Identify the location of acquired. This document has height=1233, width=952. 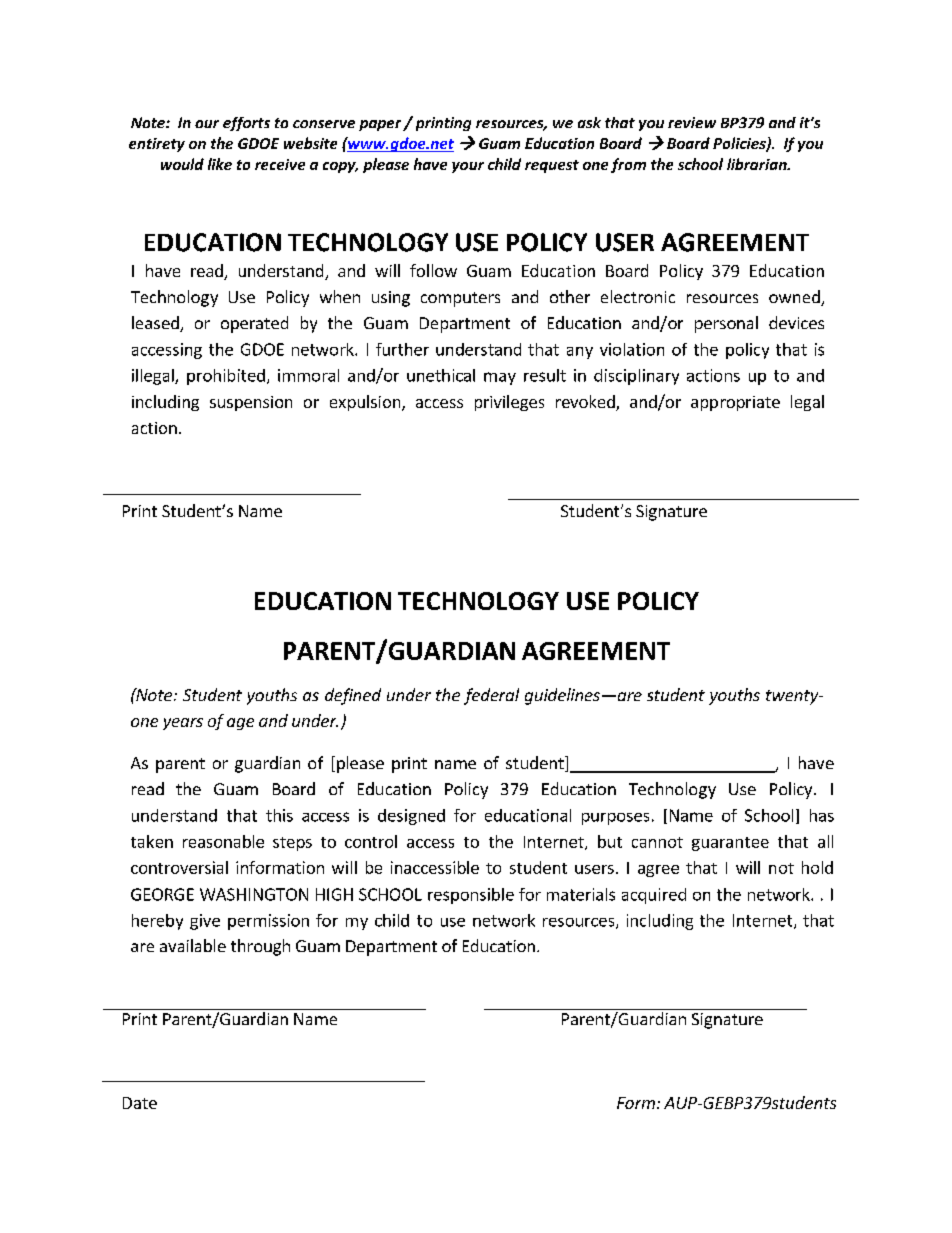
(654, 896).
